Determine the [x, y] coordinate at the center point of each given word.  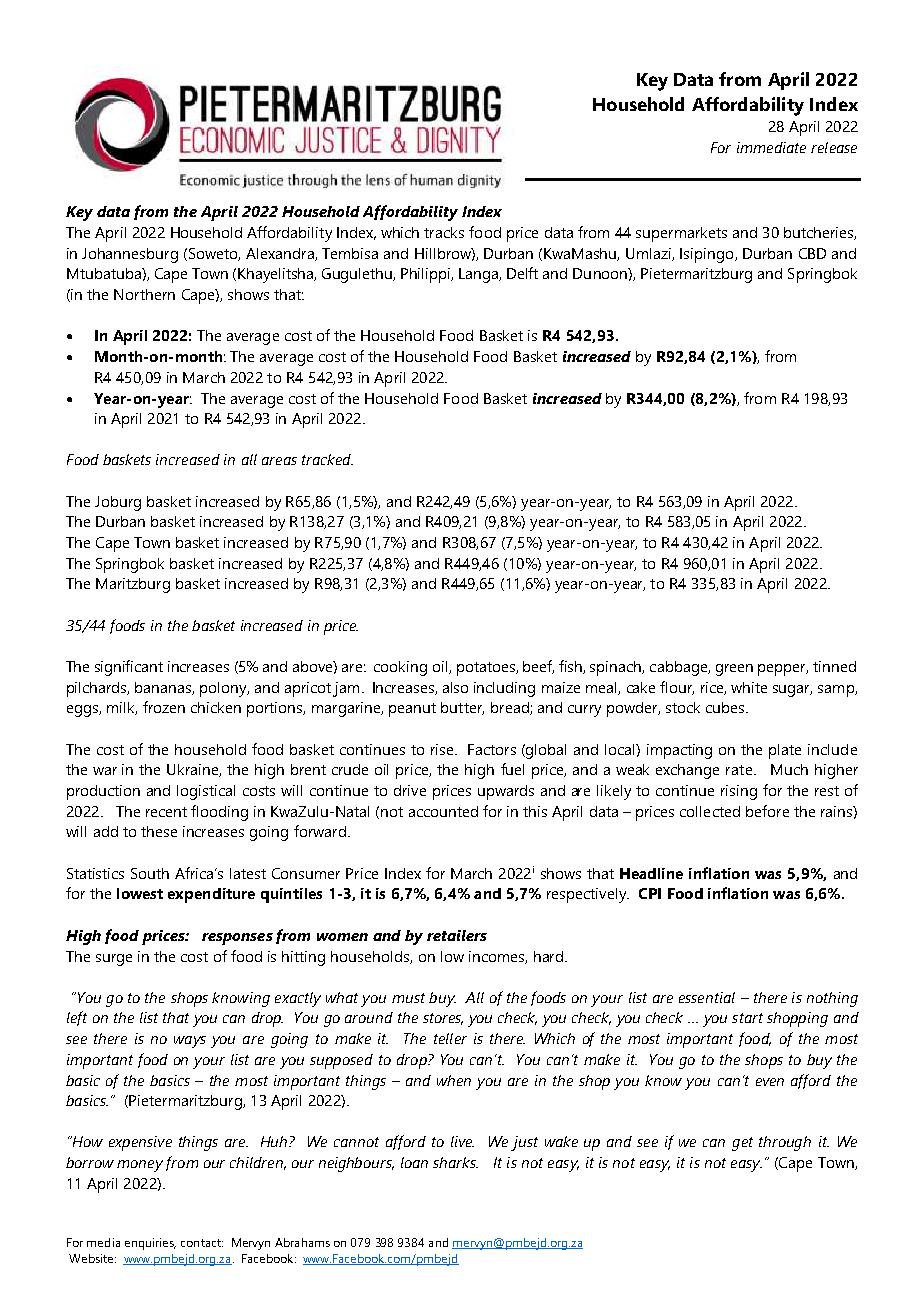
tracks [444, 232]
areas [279, 461]
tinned [834, 666]
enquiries [150, 1244]
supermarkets [681, 234]
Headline [651, 873]
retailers [457, 935]
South [150, 873]
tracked [327, 459]
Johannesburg [130, 255]
